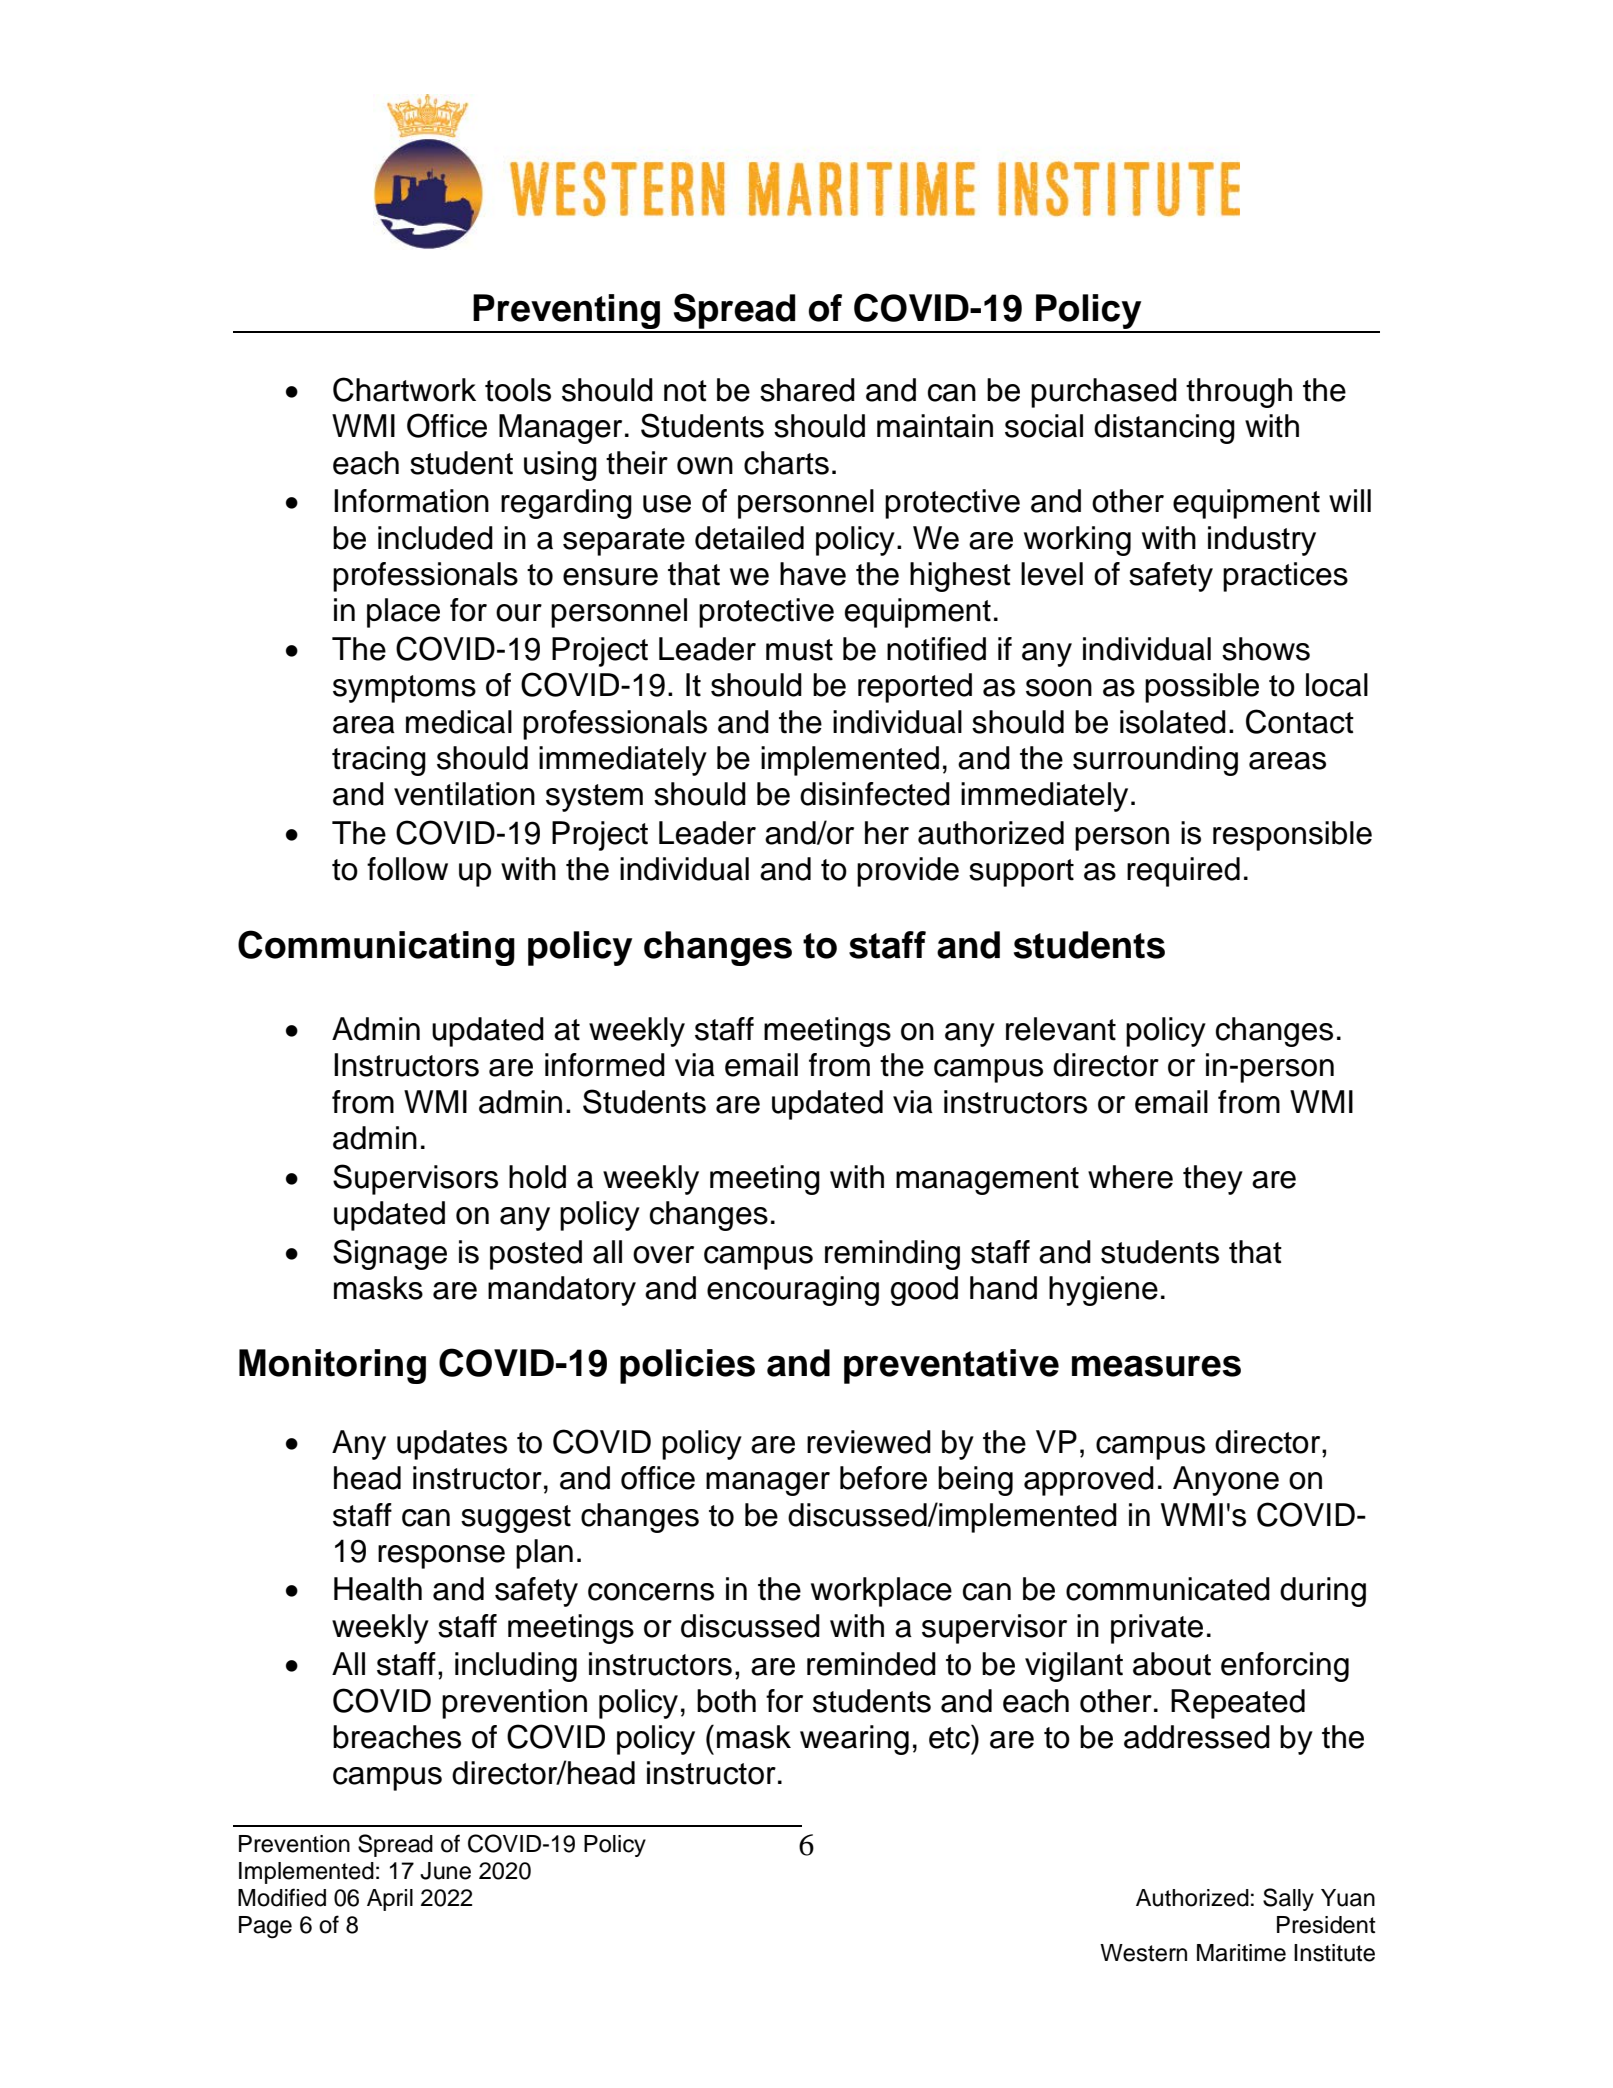  Describe the element at coordinates (892, 1255) in the document. I see `reminding` at that location.
